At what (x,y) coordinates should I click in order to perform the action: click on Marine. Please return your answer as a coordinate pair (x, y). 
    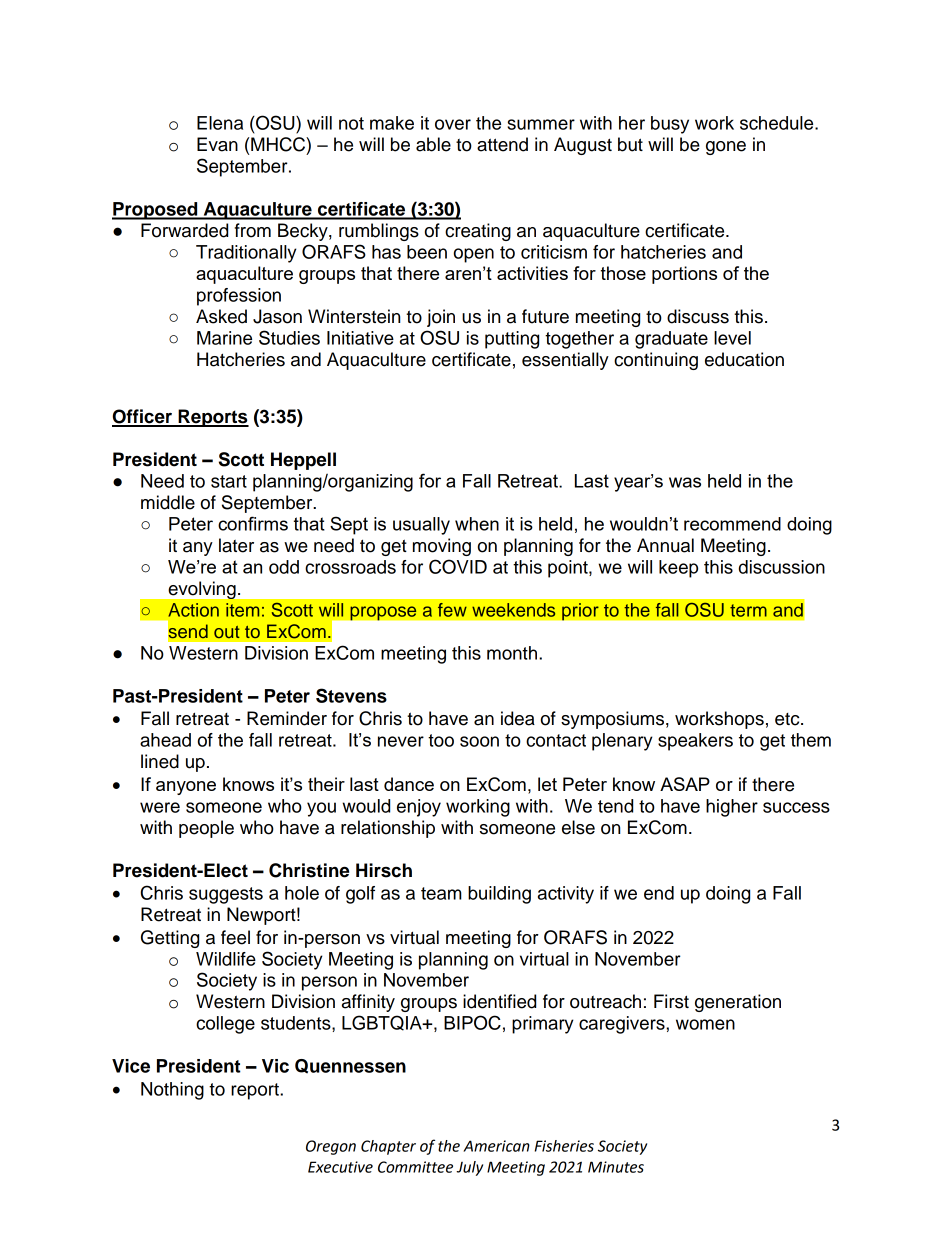
    Looking at the image, I should click on (224, 338).
